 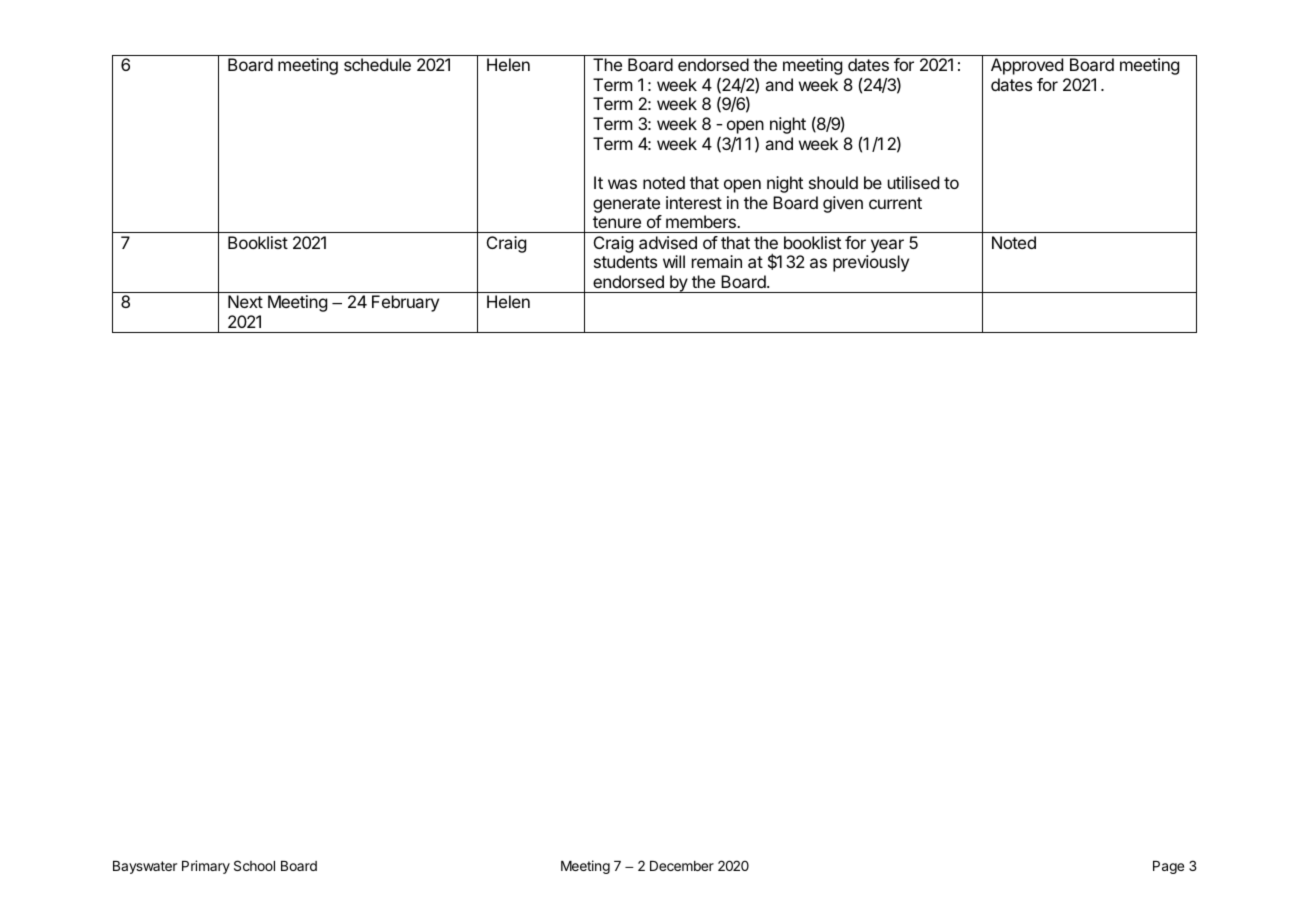 What do you see at coordinates (682, 866) in the screenshot?
I see `December` at bounding box center [682, 866].
